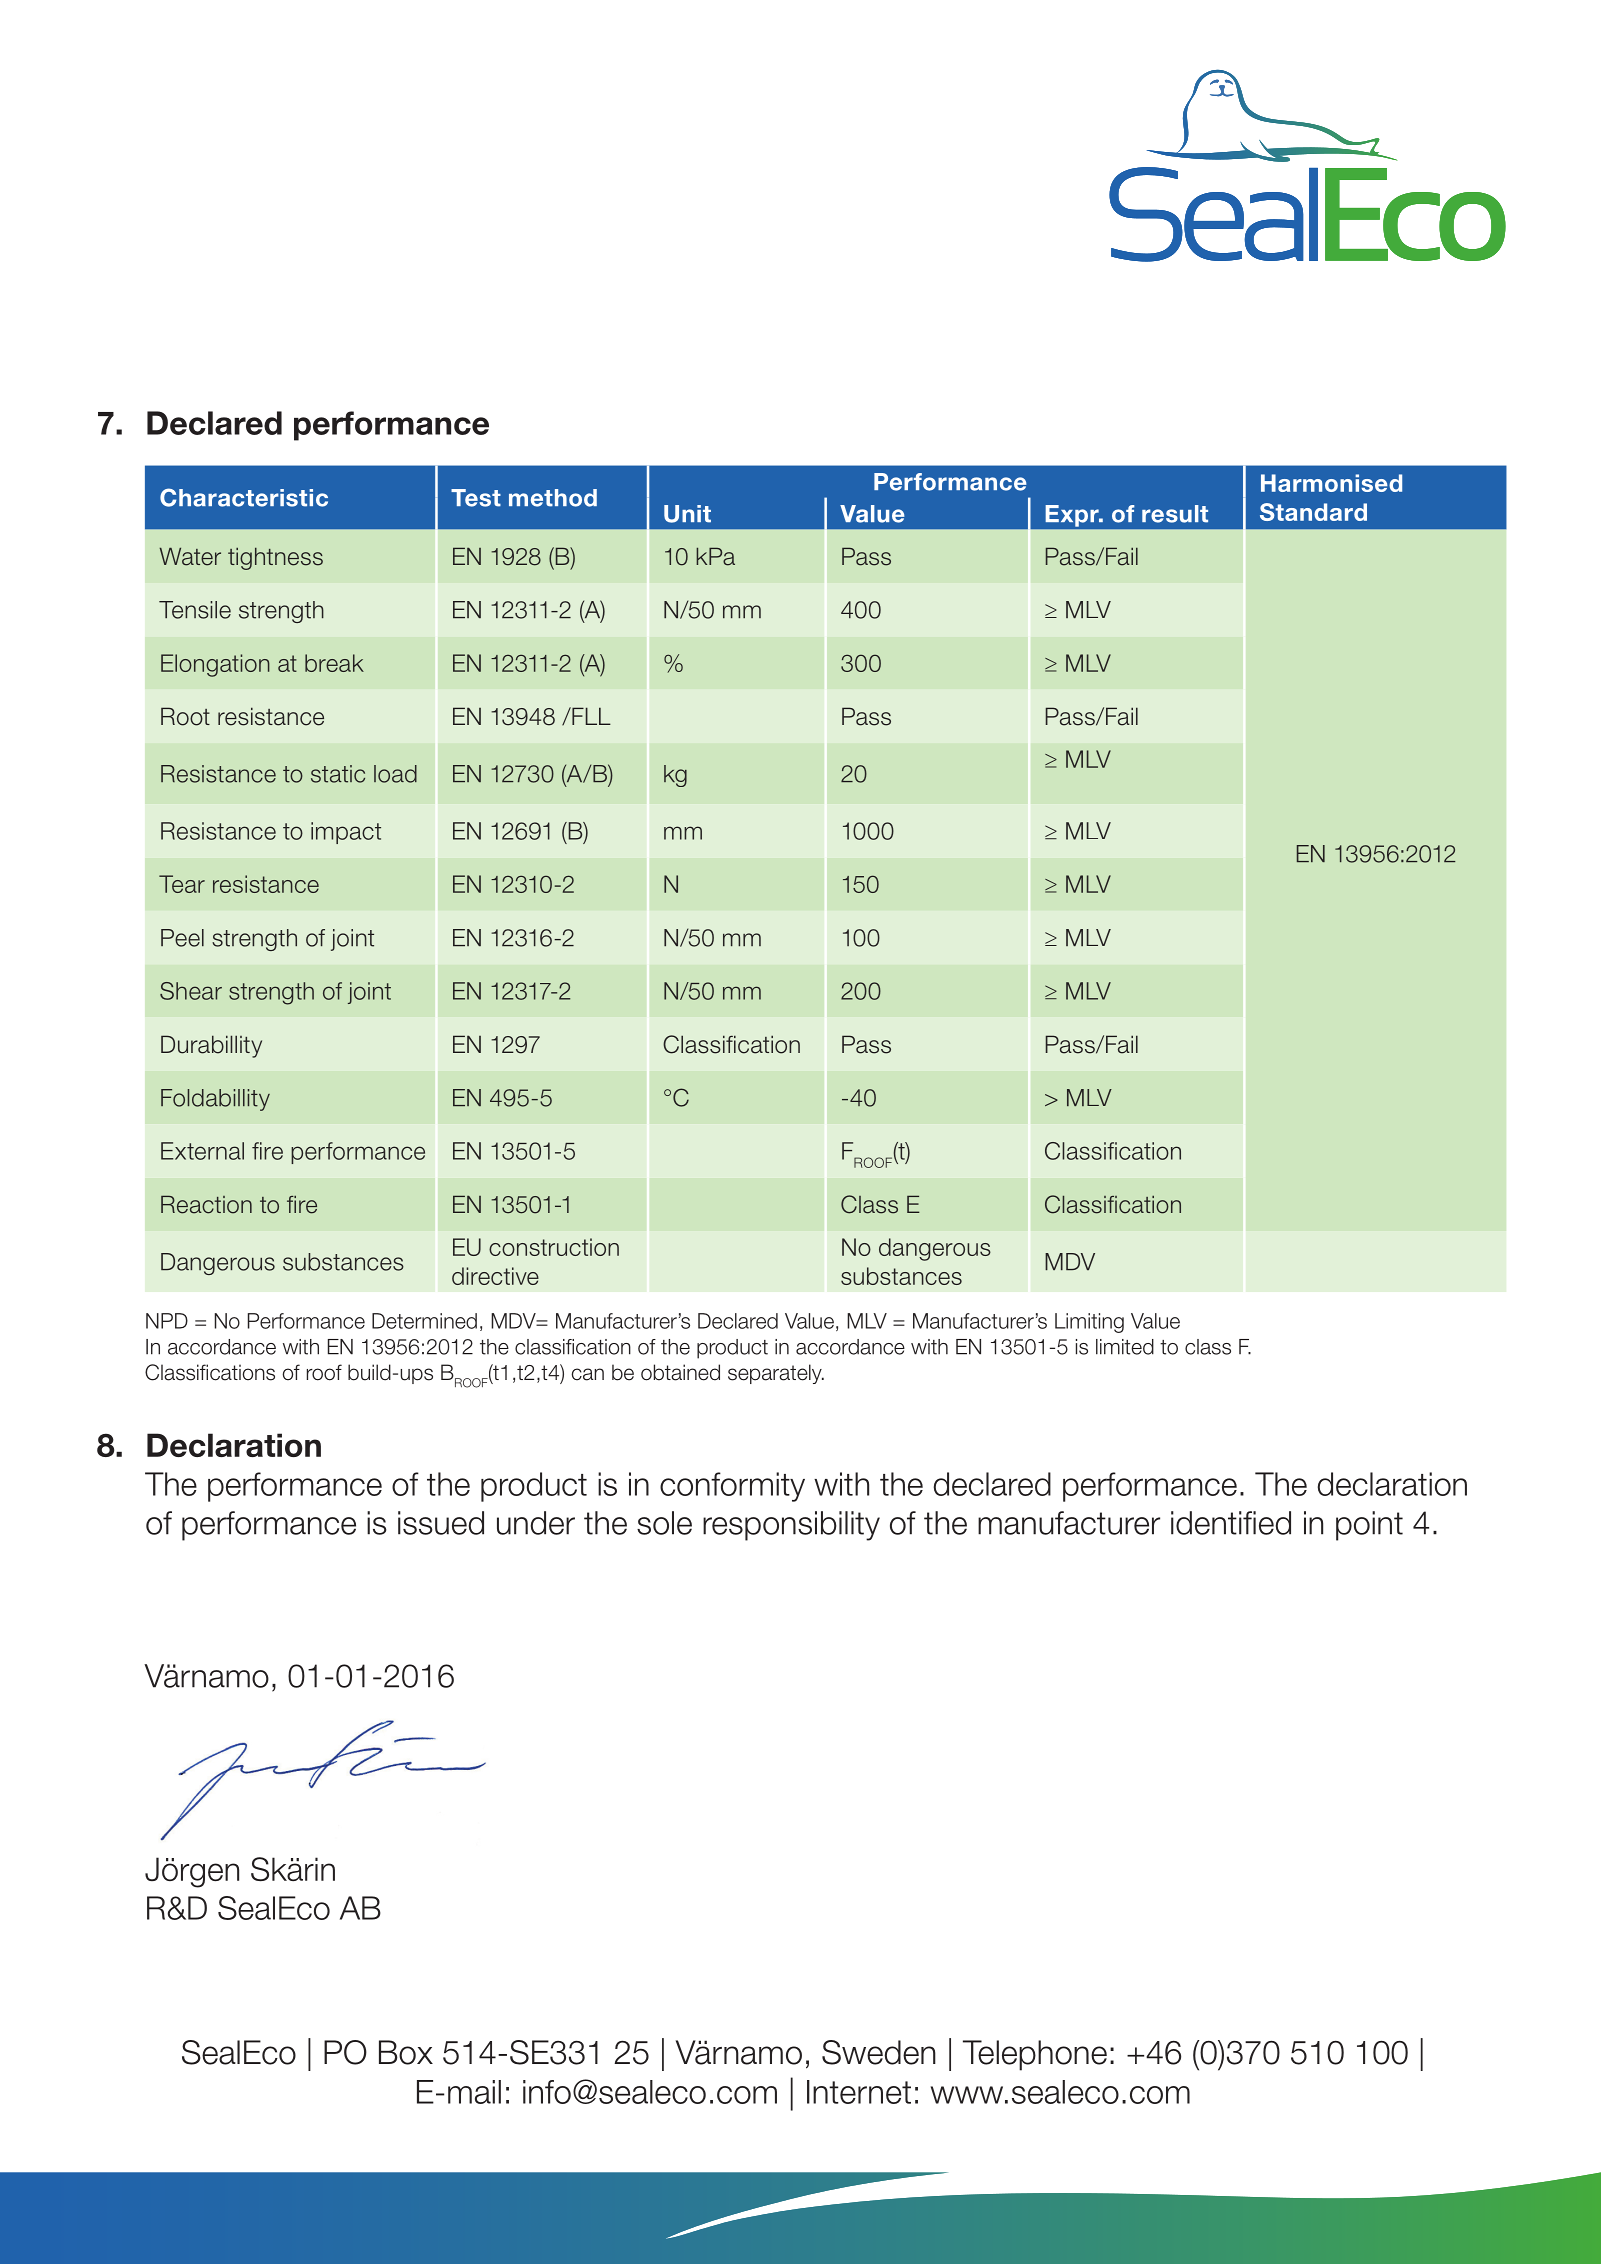 The image size is (1601, 2264). I want to click on Shear, so click(191, 991).
